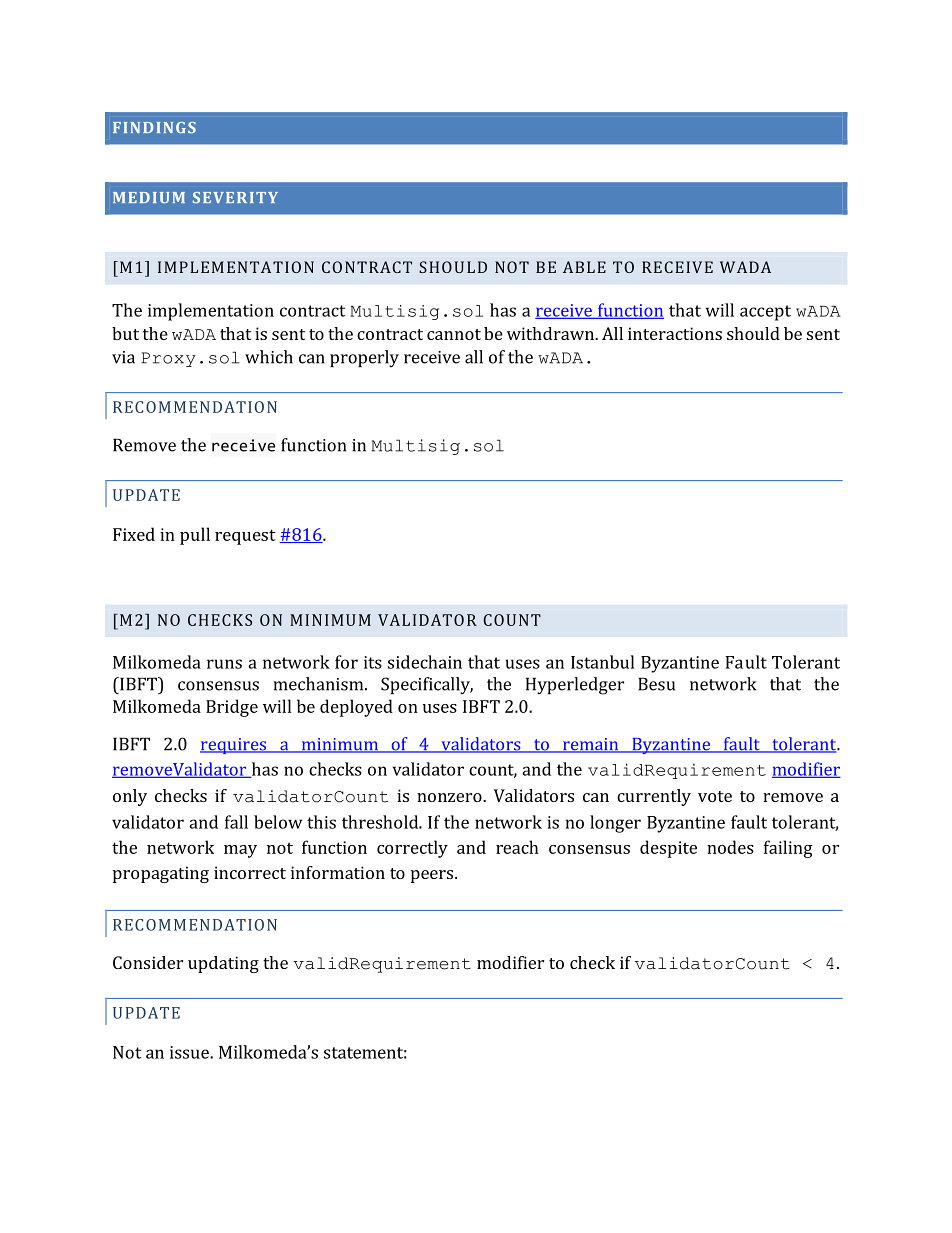 This screenshot has height=1233, width=952. I want to click on accept, so click(765, 313).
